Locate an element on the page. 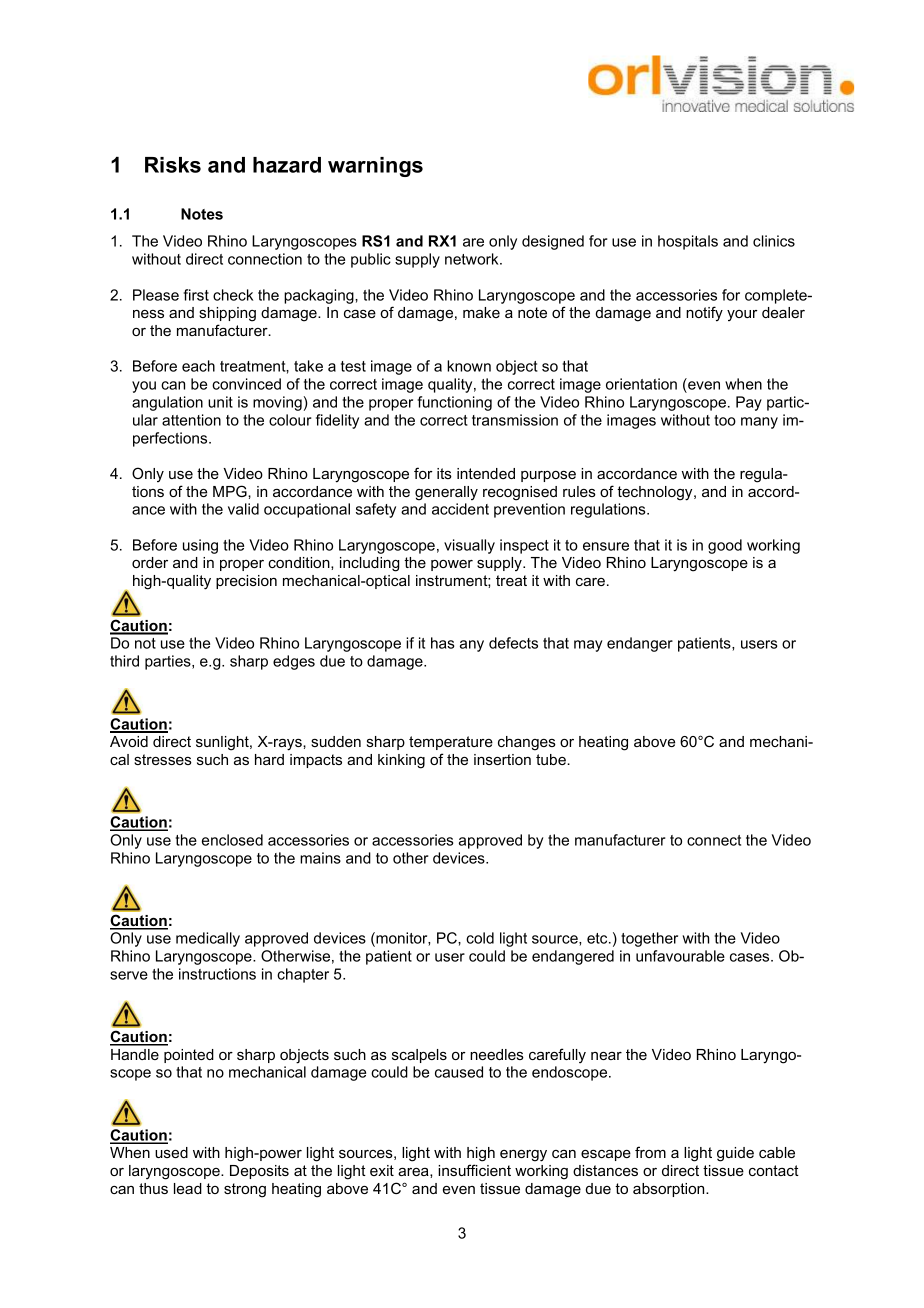 The width and height of the image is (924, 1308). Risks is located at coordinates (173, 165).
